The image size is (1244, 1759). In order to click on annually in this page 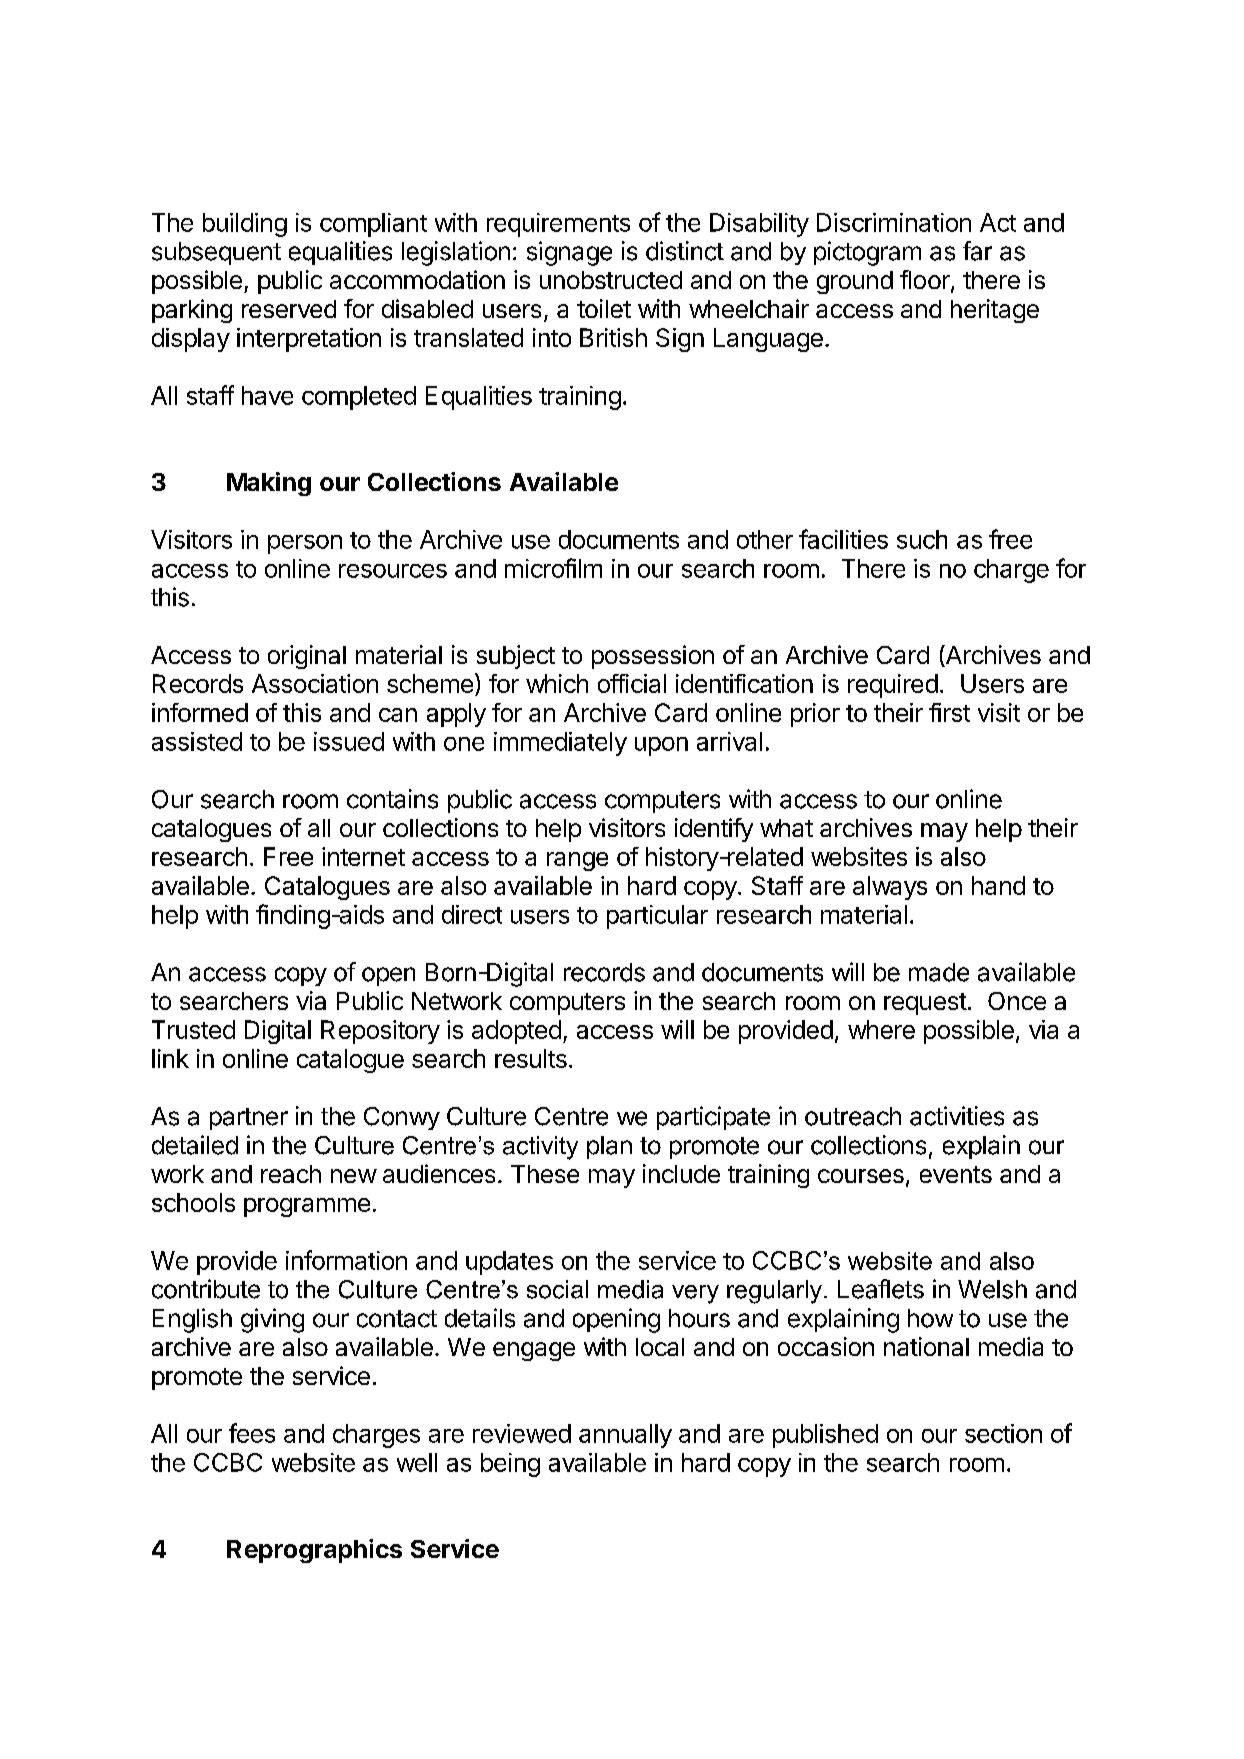, I will do `click(625, 1436)`.
